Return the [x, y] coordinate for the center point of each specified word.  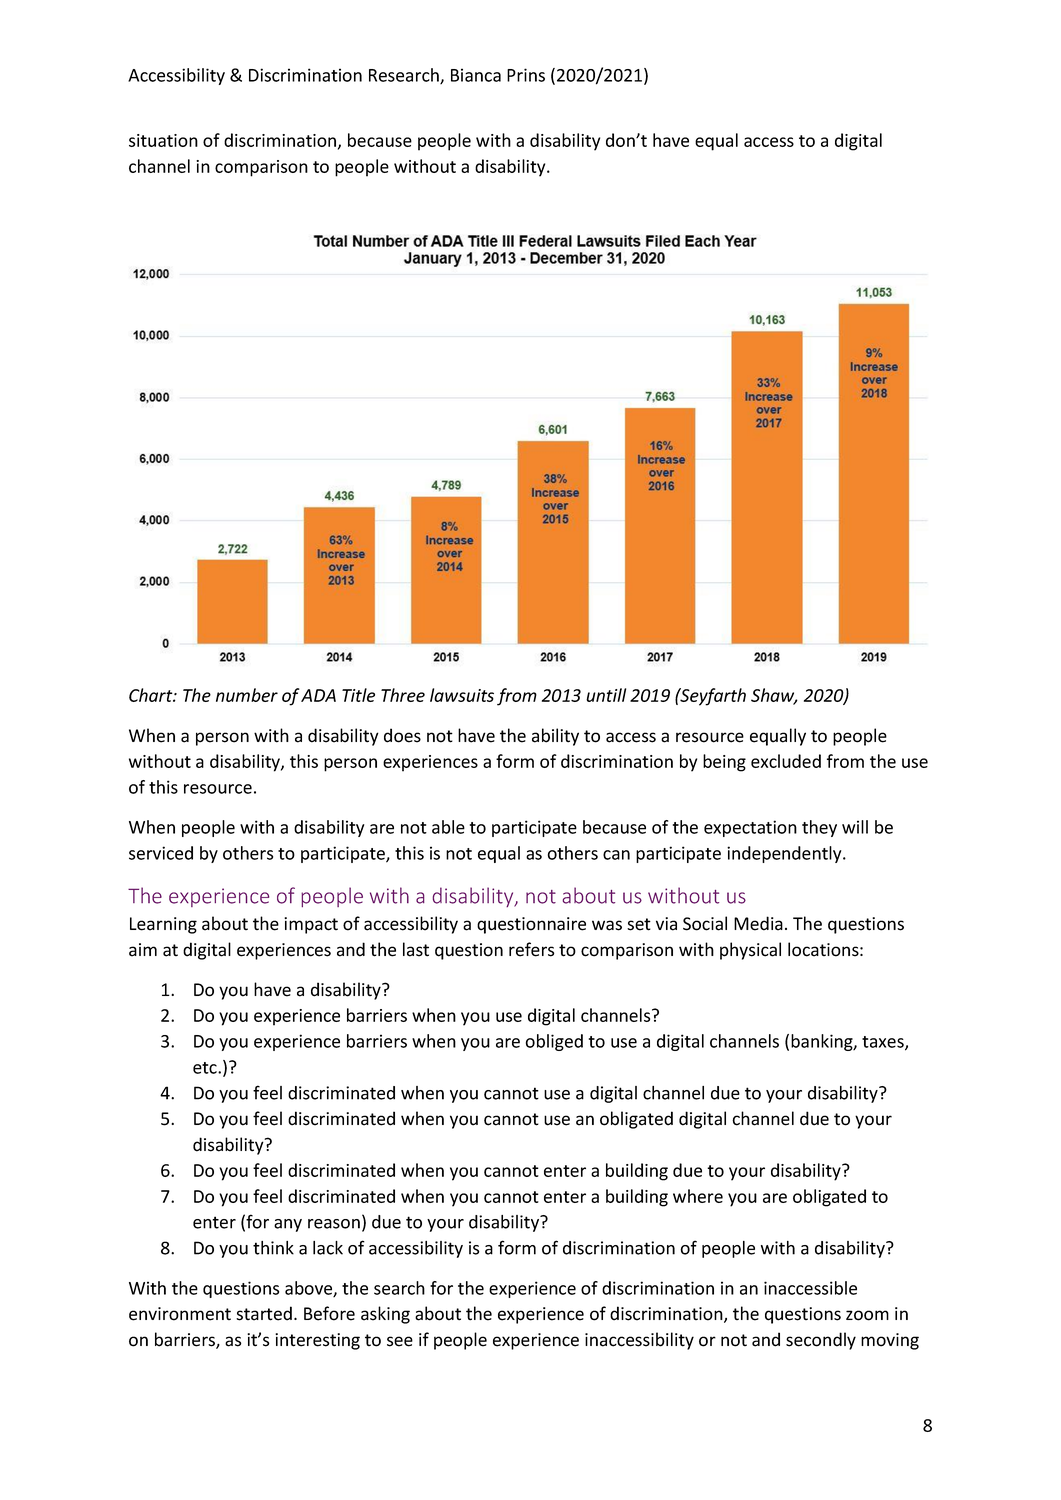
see [400, 1341]
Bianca [476, 75]
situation [163, 140]
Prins [526, 75]
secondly [821, 1341]
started [264, 1313]
